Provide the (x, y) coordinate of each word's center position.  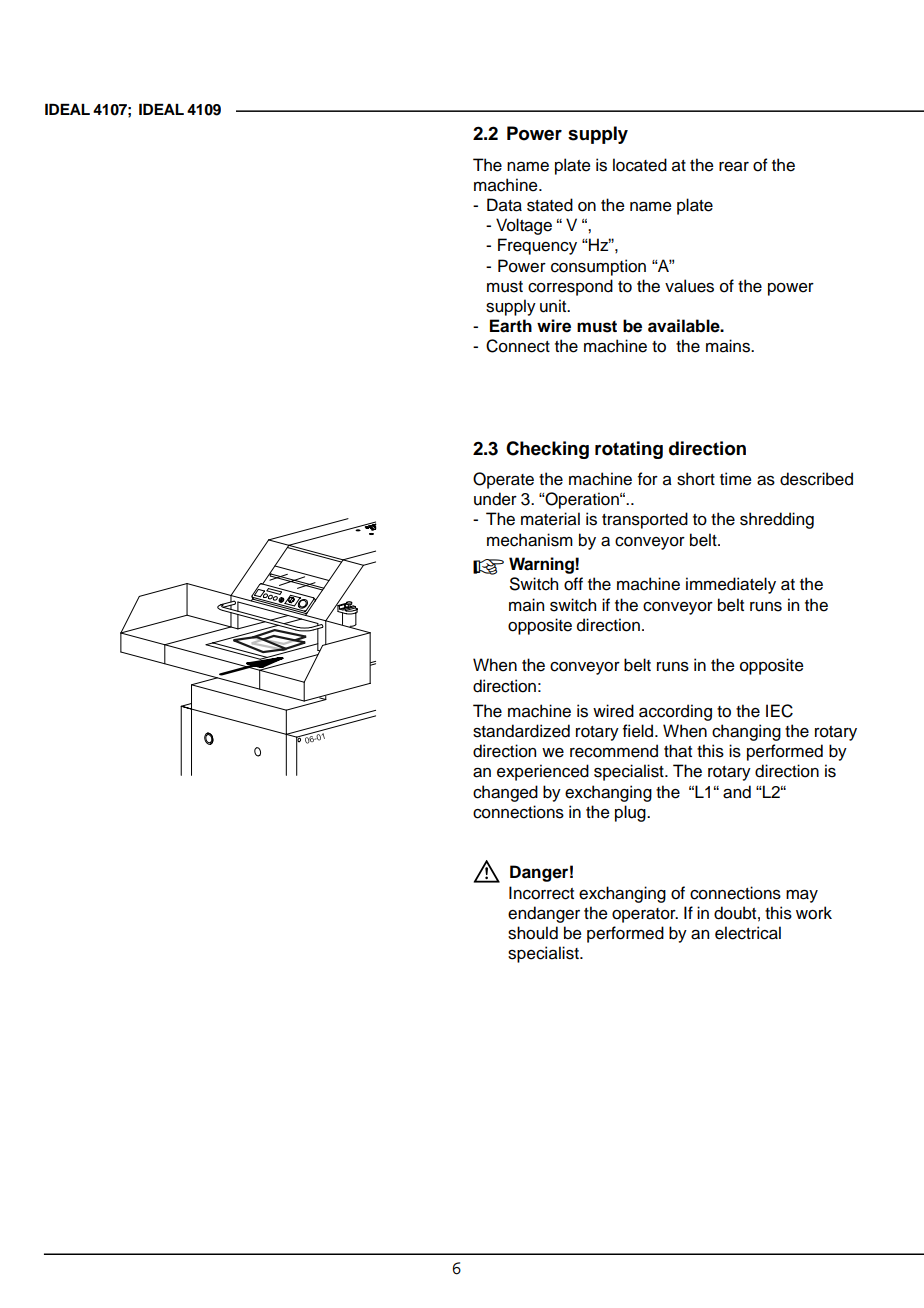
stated (550, 205)
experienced (543, 772)
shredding (777, 520)
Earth (511, 326)
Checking (547, 450)
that (678, 751)
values (689, 286)
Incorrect (541, 893)
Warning (542, 565)
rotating (629, 450)
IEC (779, 711)
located (640, 165)
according (675, 712)
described (816, 479)
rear (734, 167)
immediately (731, 585)
